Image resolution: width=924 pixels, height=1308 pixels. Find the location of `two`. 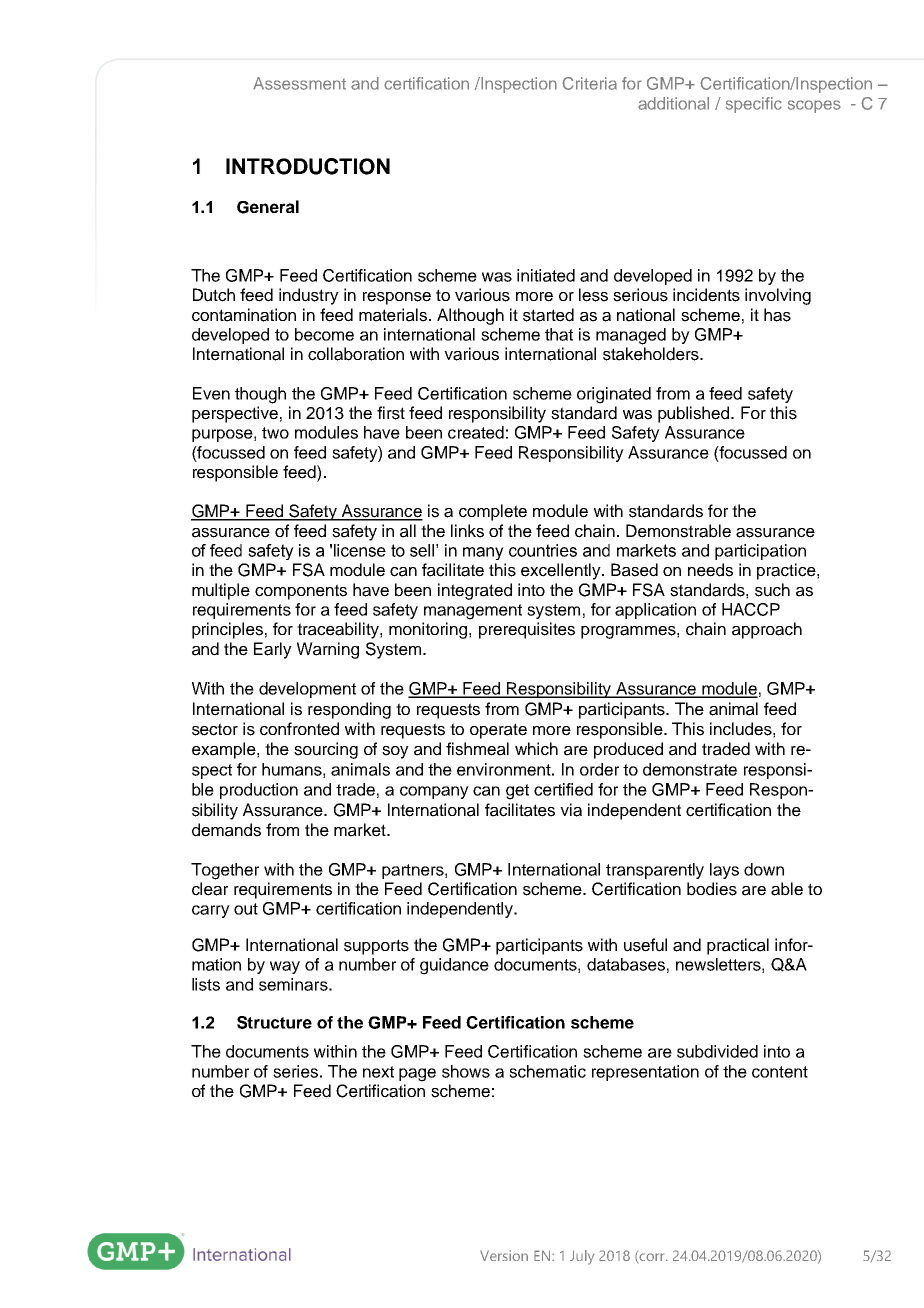

two is located at coordinates (275, 433).
